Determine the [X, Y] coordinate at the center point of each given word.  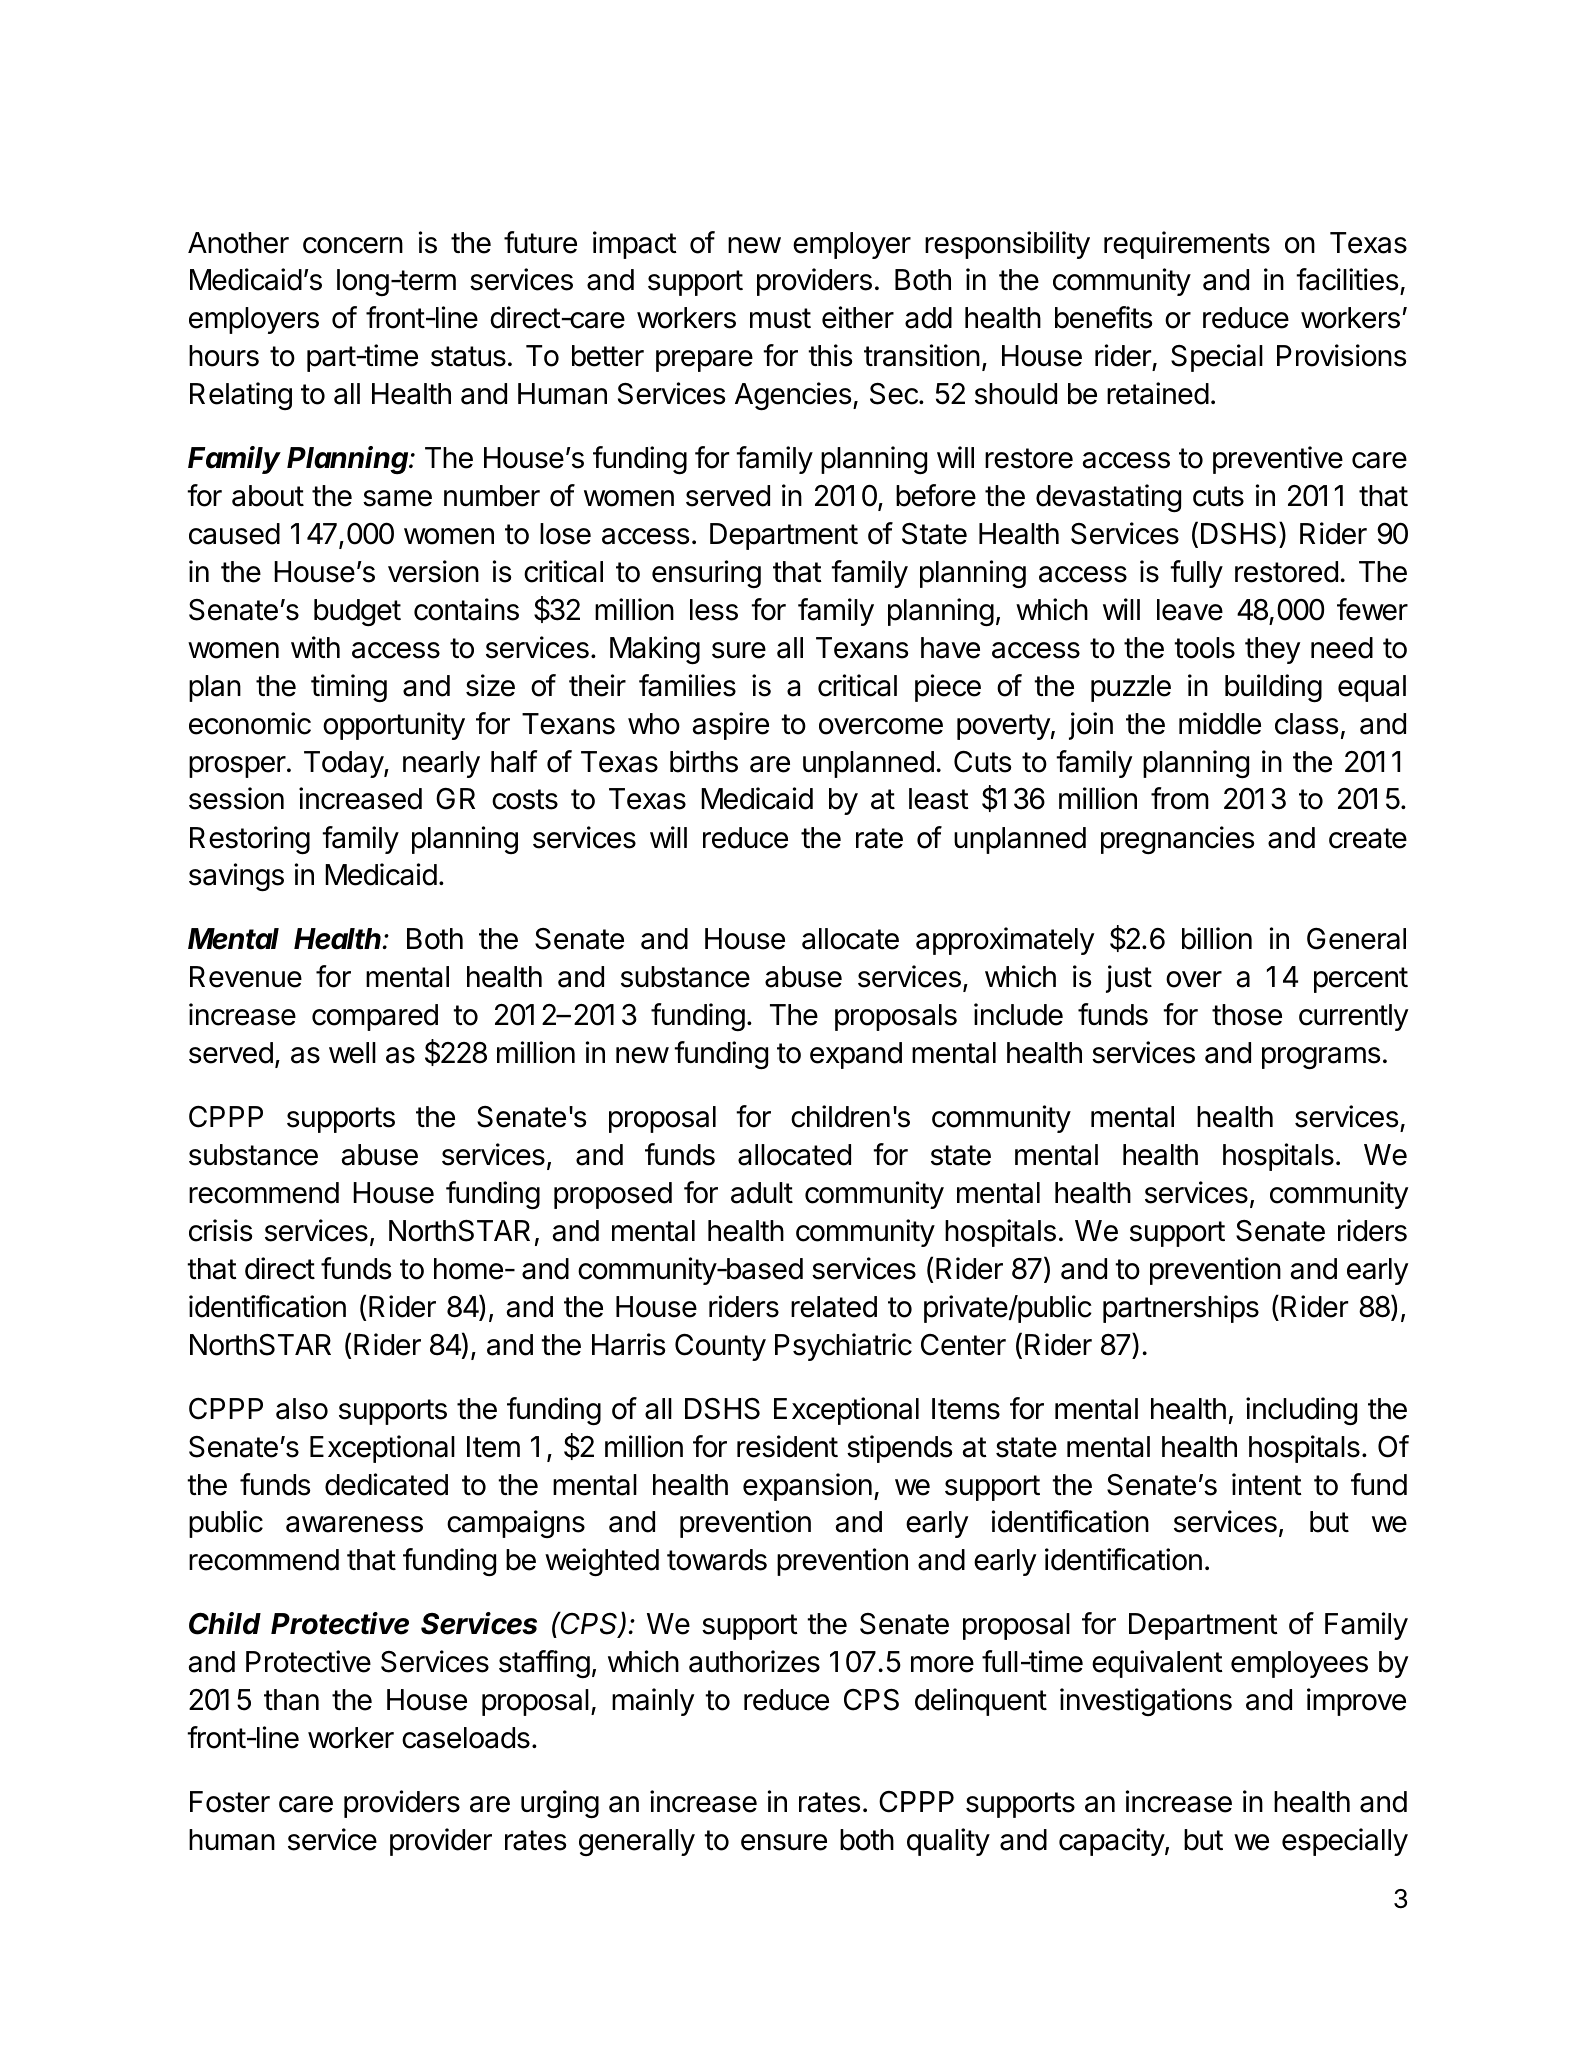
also [302, 1409]
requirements [1187, 245]
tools [1204, 648]
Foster [230, 1802]
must [780, 318]
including [1301, 1411]
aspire [730, 726]
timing [349, 688]
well [352, 1053]
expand [856, 1055]
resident [787, 1446]
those [1247, 1015]
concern [353, 245]
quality [948, 1842]
